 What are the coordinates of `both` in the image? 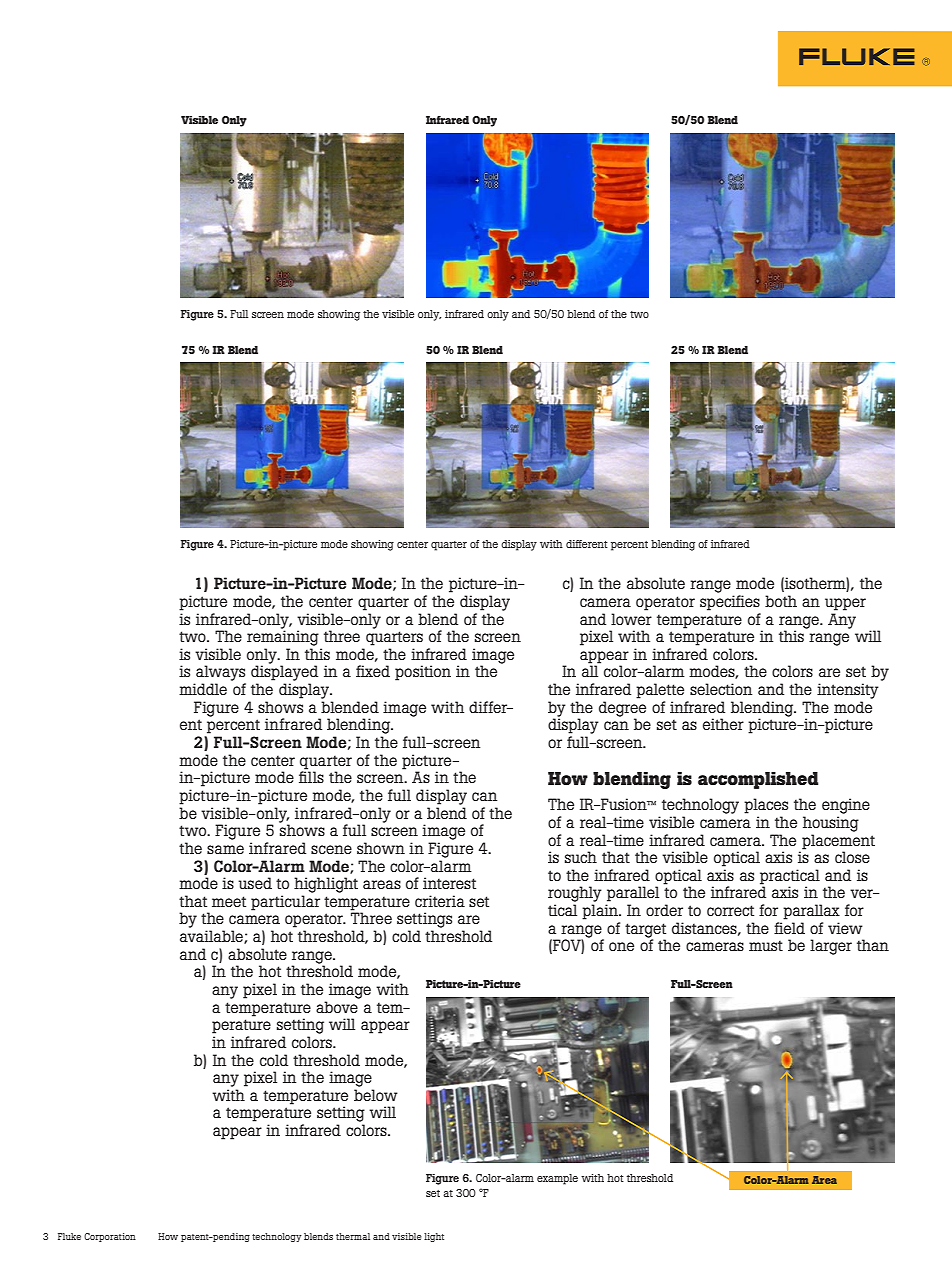 It's located at (781, 601).
